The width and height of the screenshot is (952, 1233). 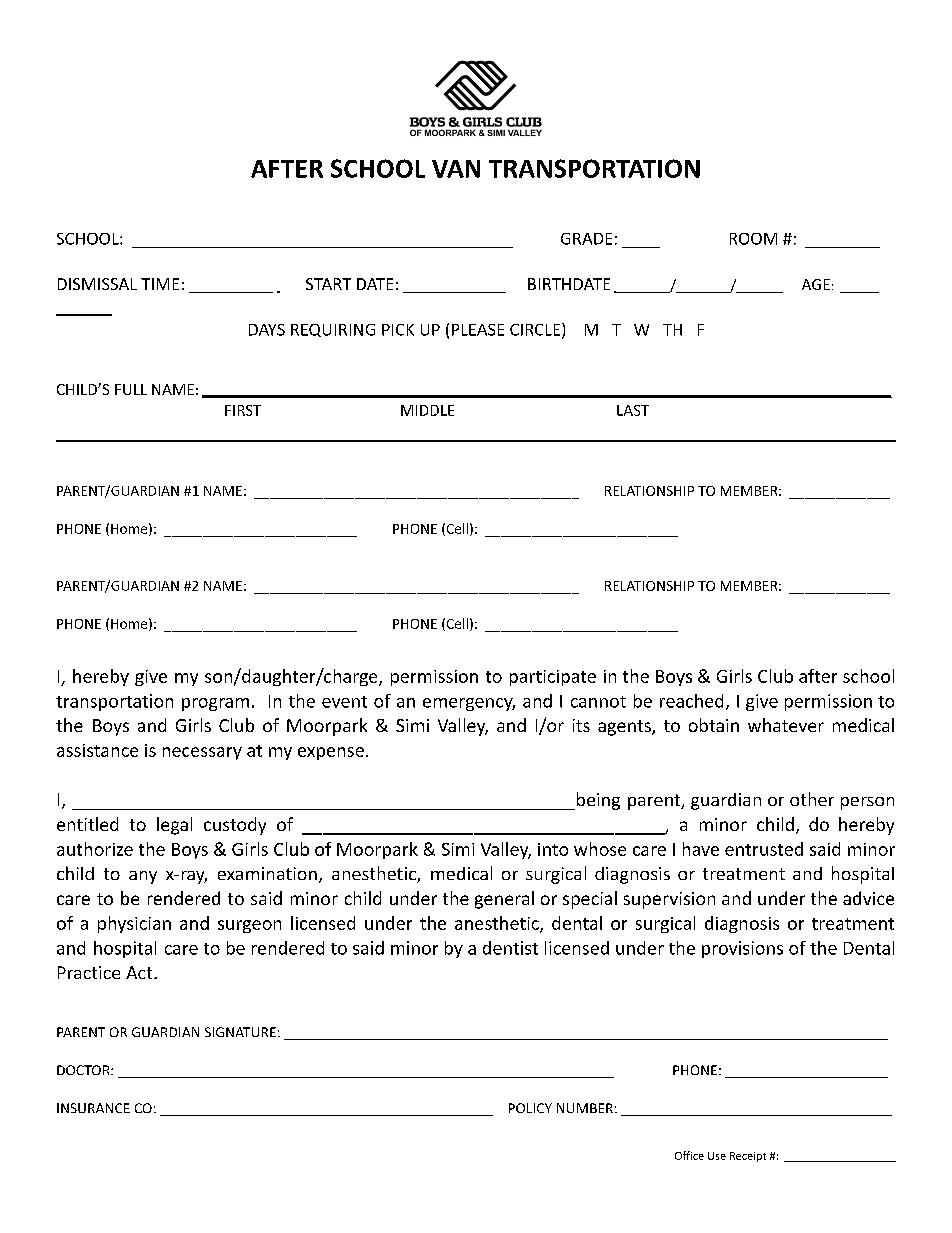 What do you see at coordinates (456, 169) in the screenshot?
I see `VAN` at bounding box center [456, 169].
